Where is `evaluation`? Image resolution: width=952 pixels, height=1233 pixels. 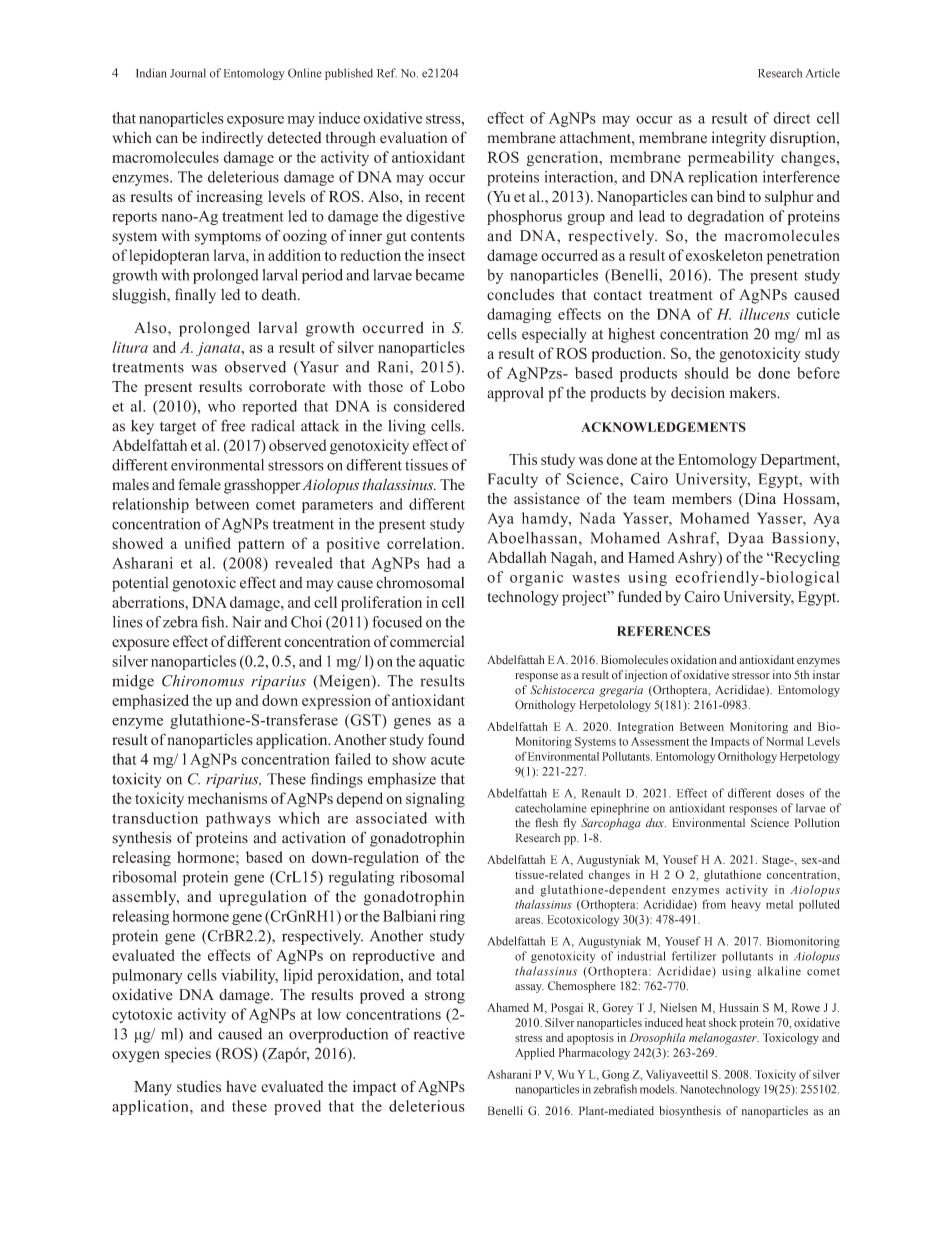 evaluation is located at coordinates (413, 138).
